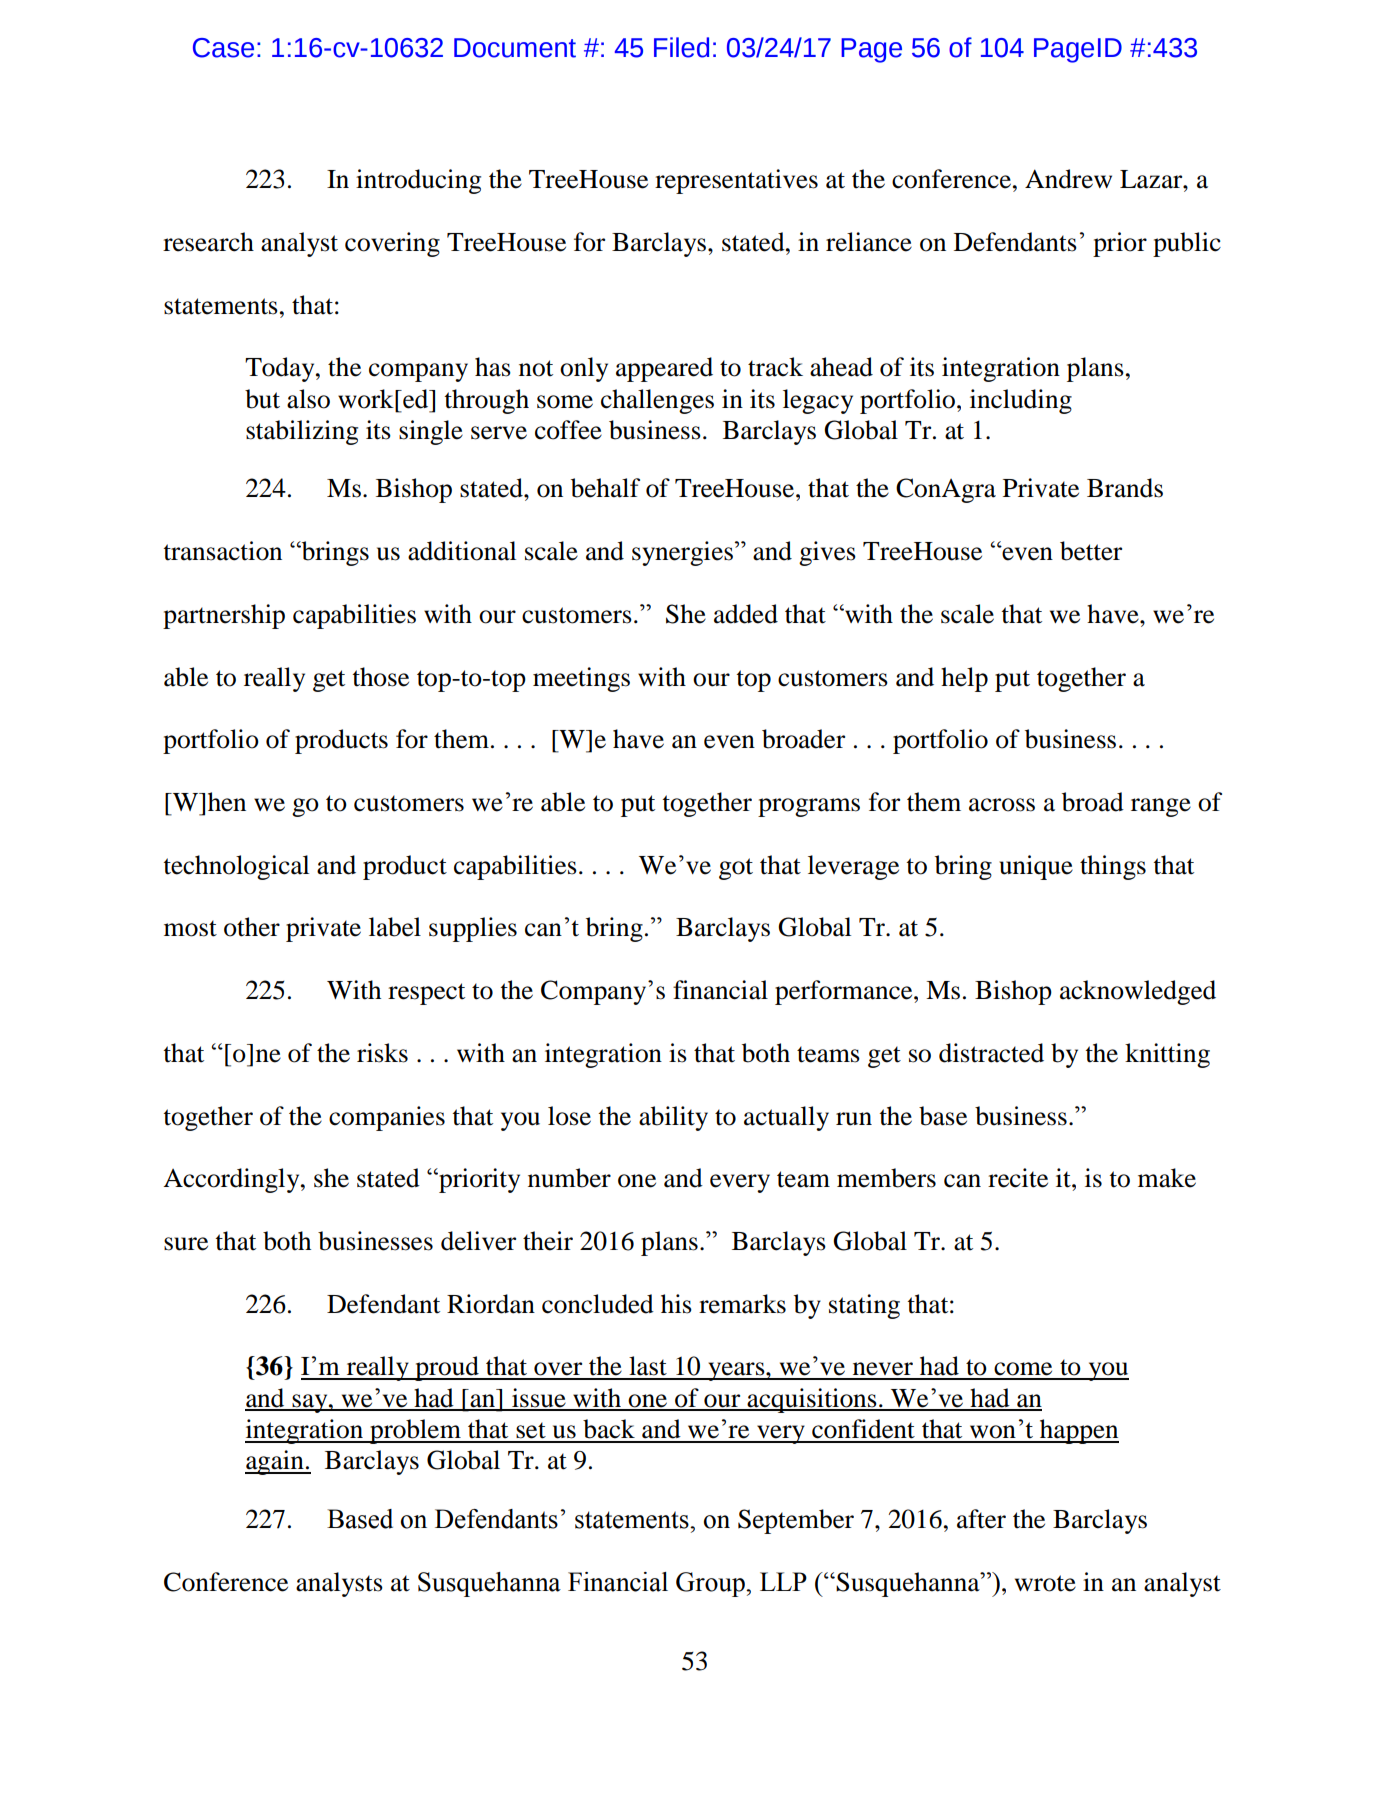  What do you see at coordinates (275, 1462) in the screenshot?
I see `again` at bounding box center [275, 1462].
